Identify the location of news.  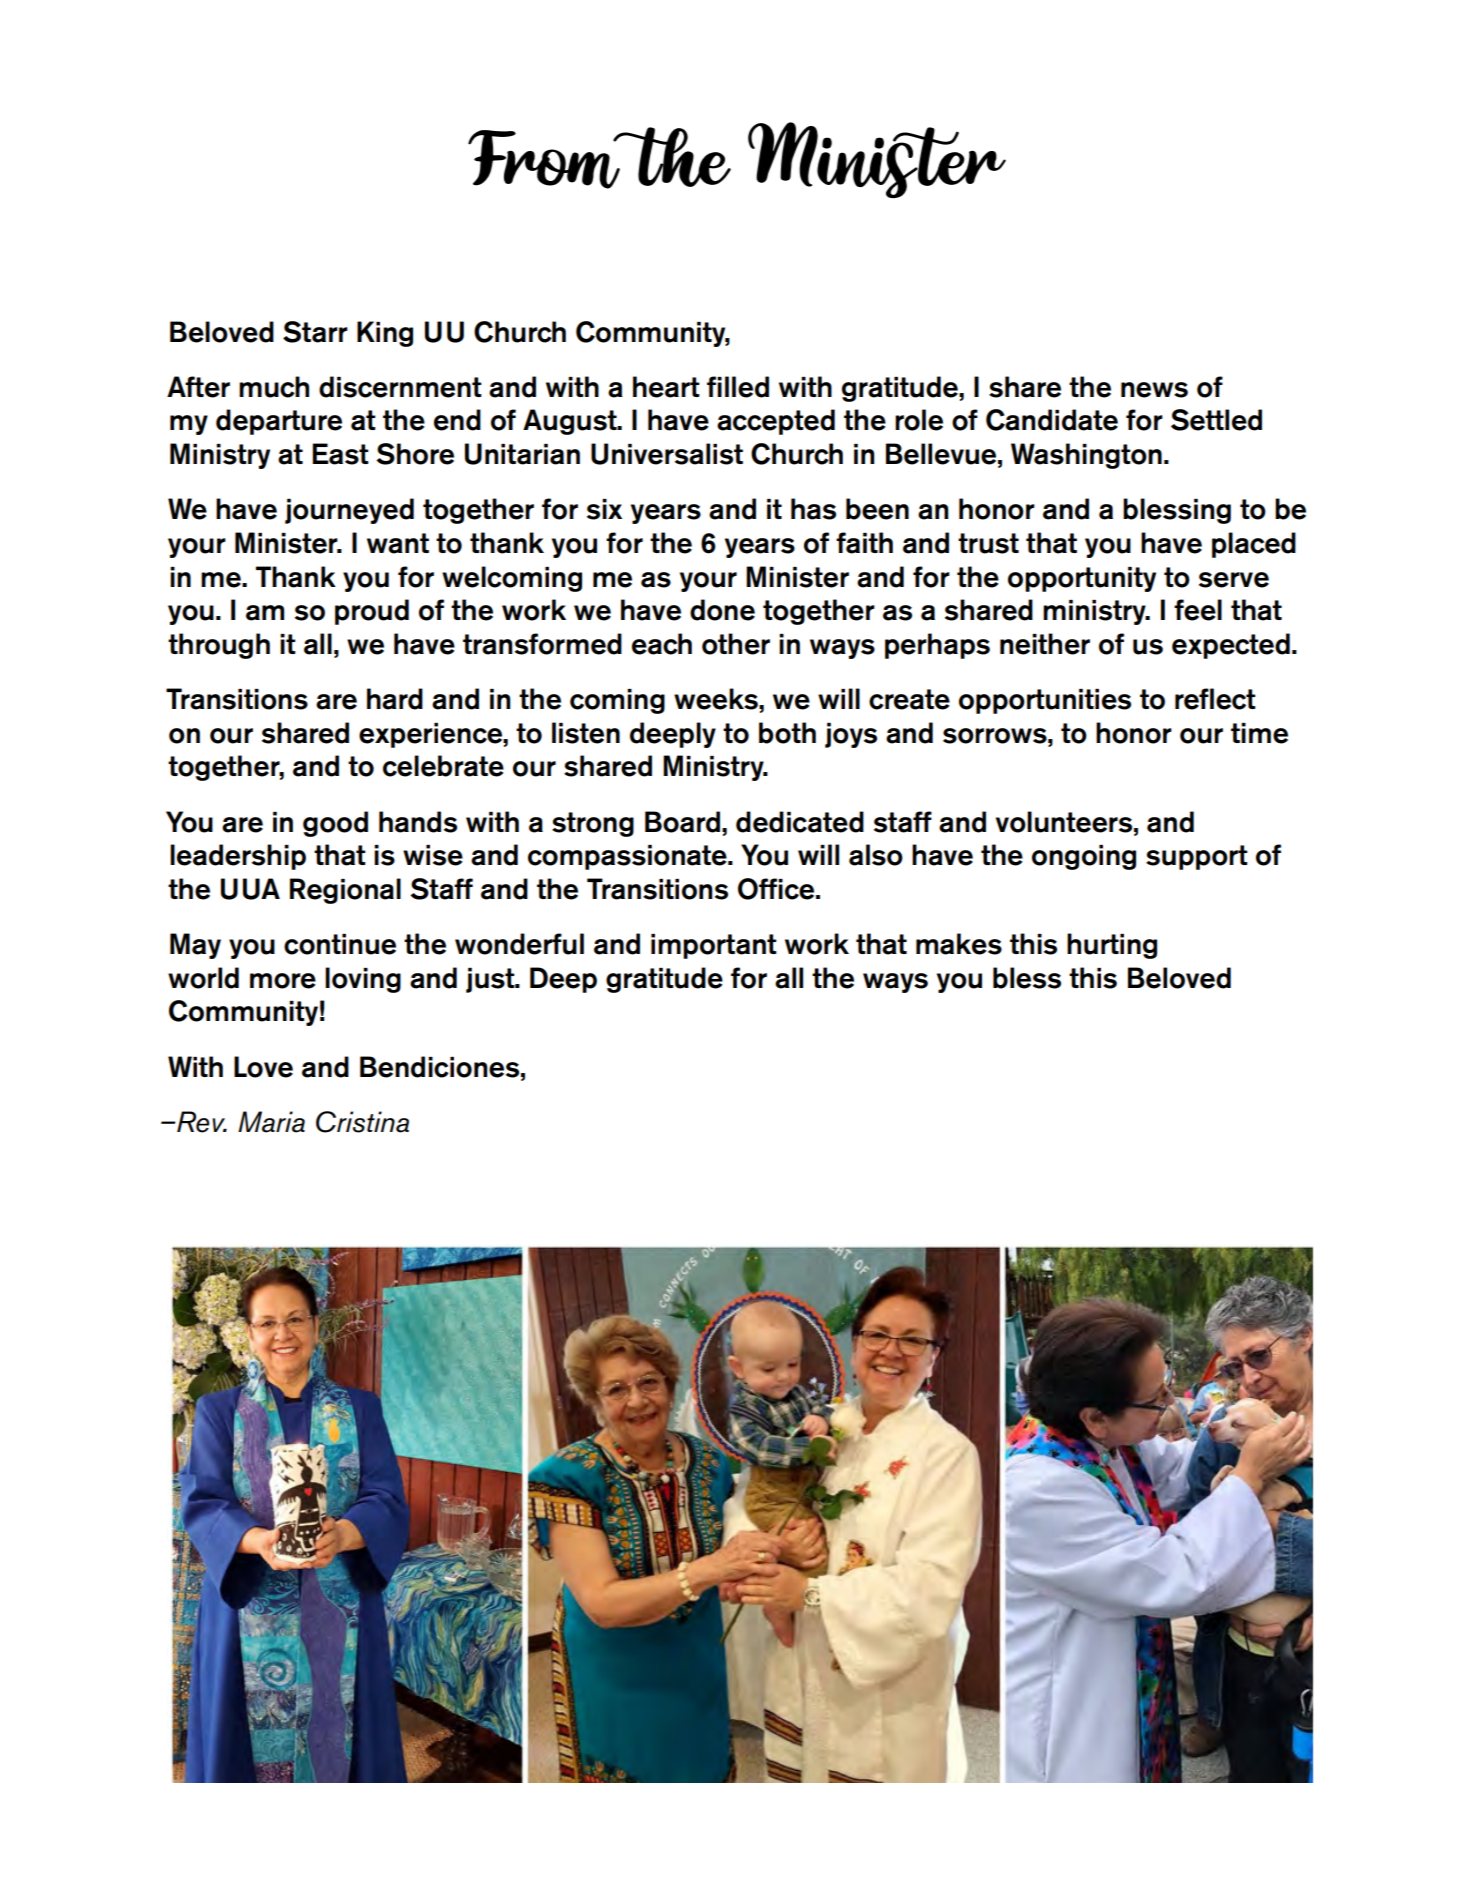
(1154, 390).
